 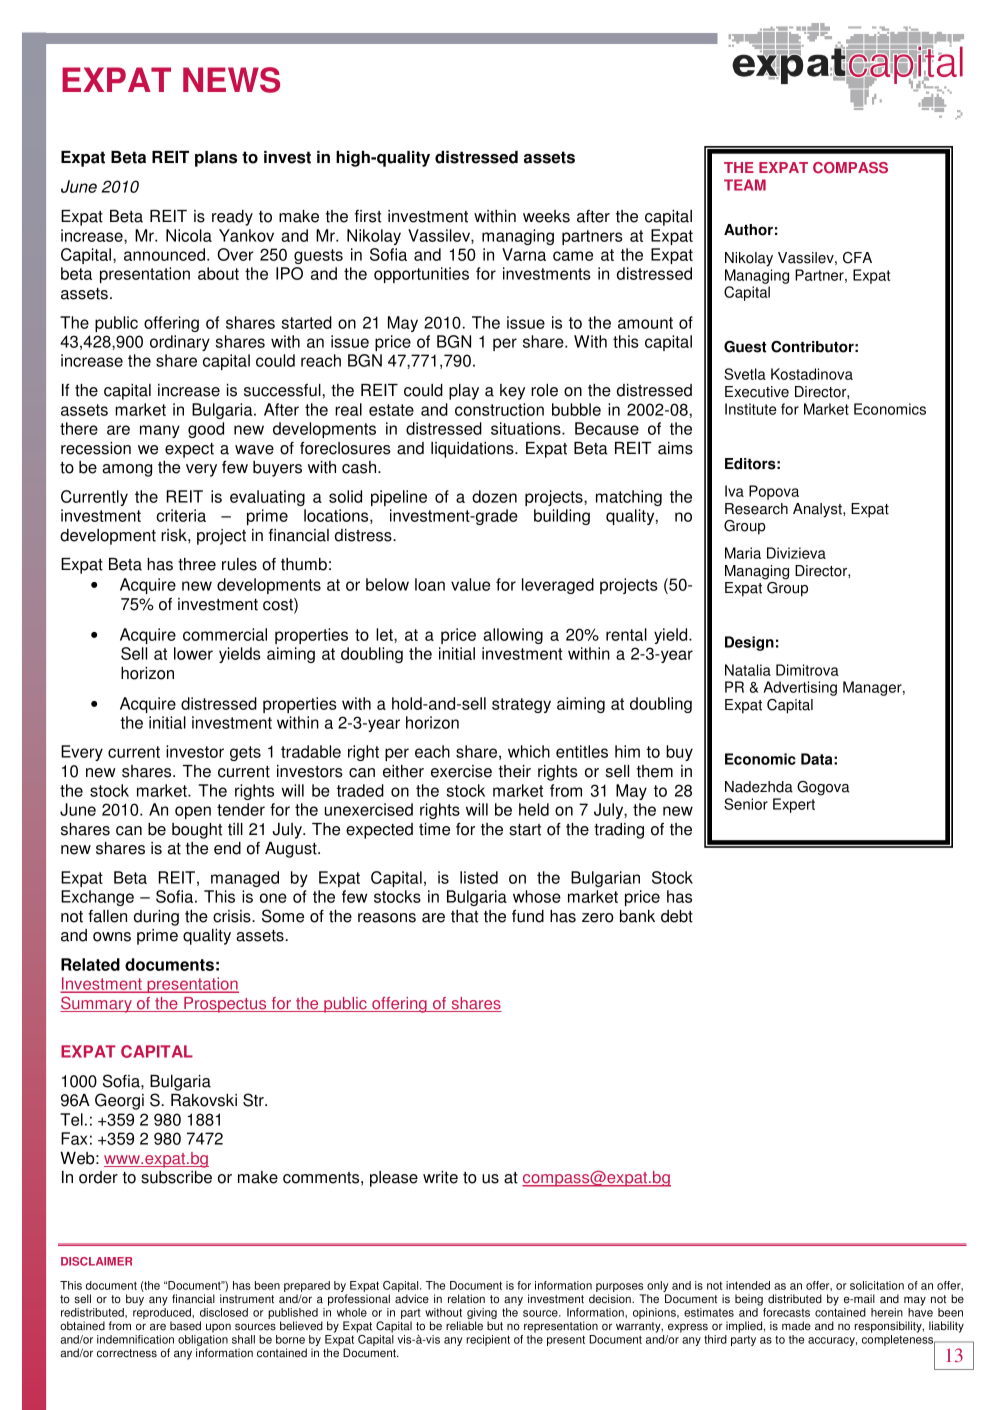 I want to click on weeks, so click(x=546, y=216).
